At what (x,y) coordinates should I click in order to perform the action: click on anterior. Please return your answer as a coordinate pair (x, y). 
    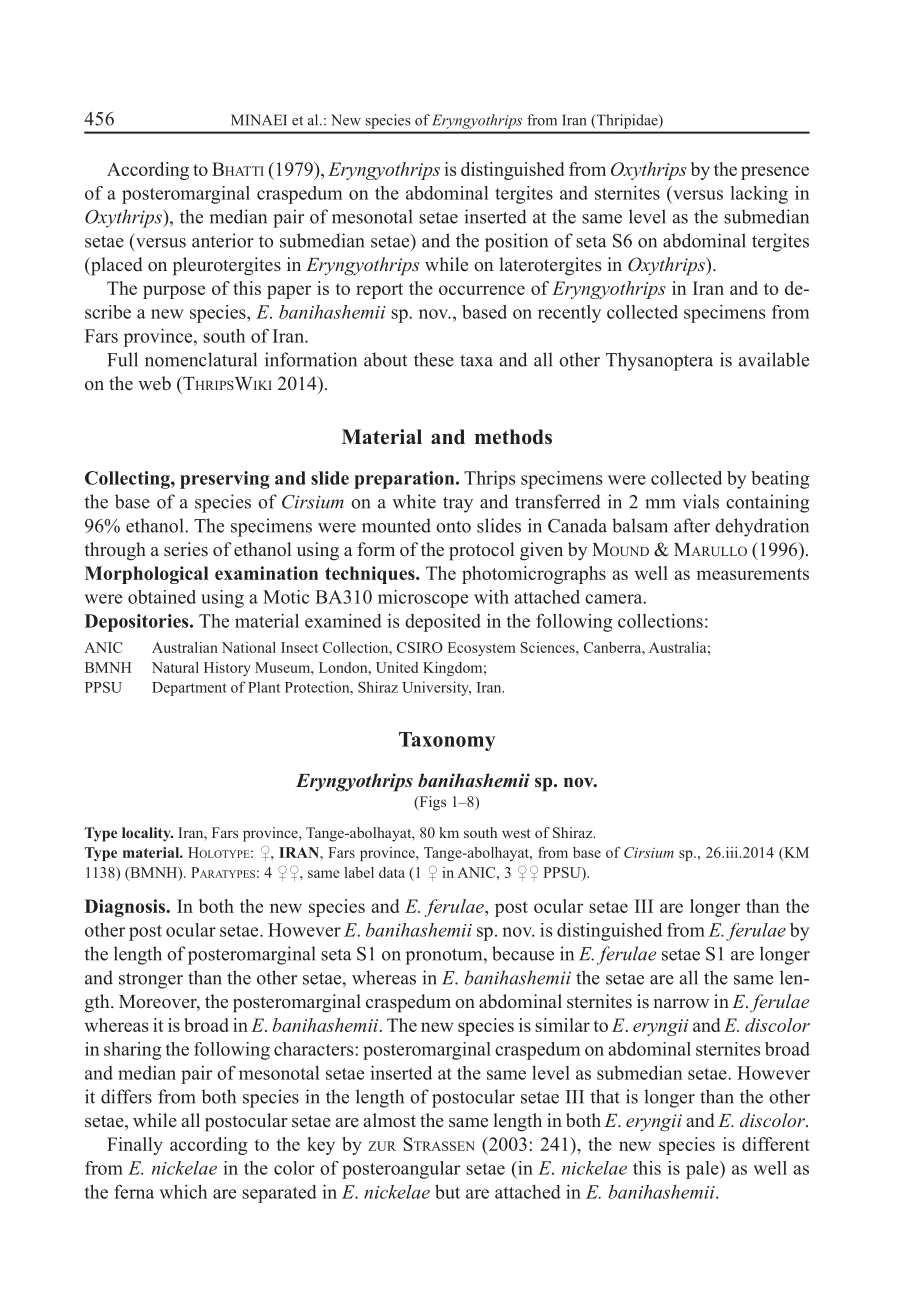
    Looking at the image, I should click on (223, 240).
